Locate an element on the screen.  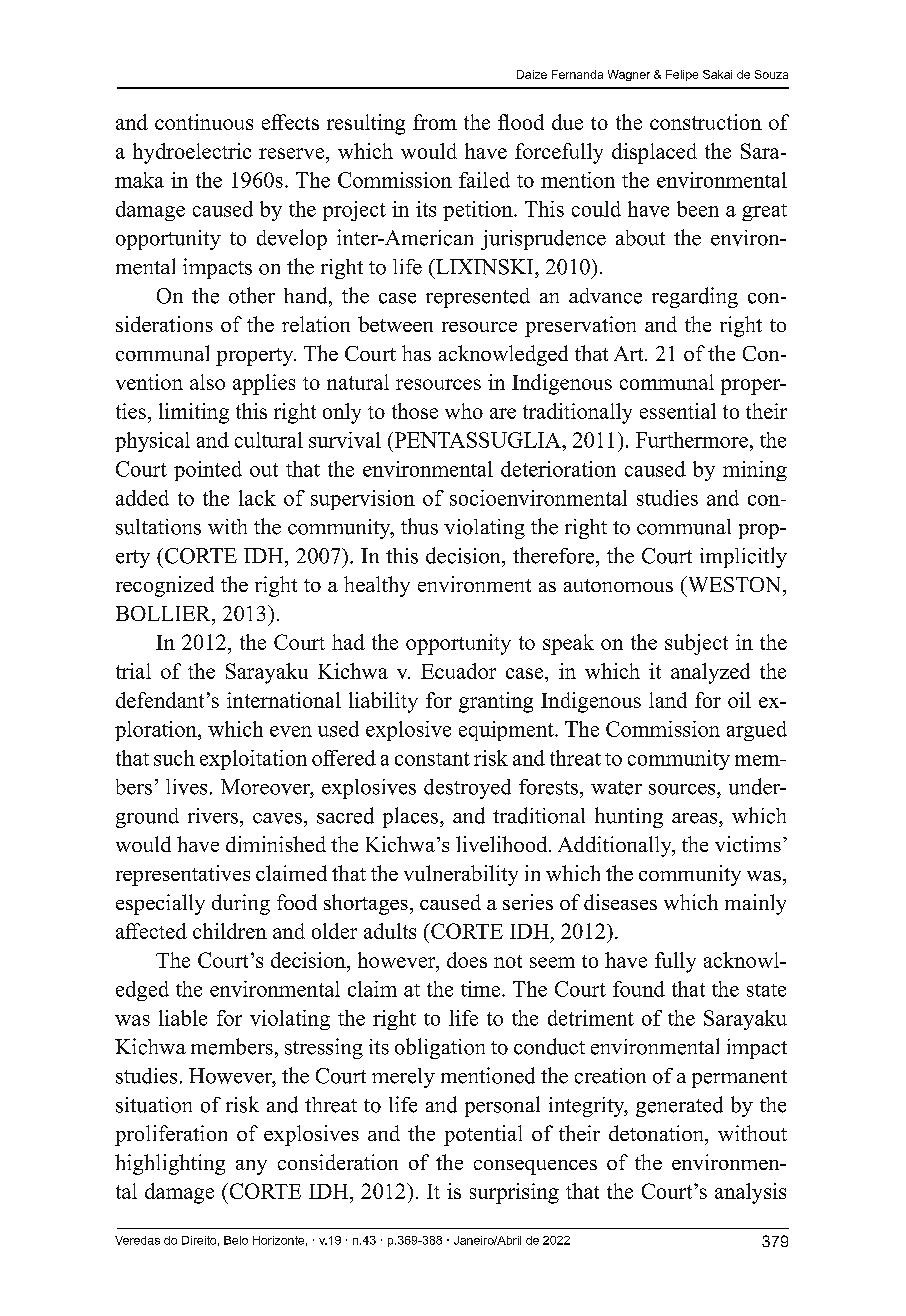
Ecuador is located at coordinates (458, 671).
